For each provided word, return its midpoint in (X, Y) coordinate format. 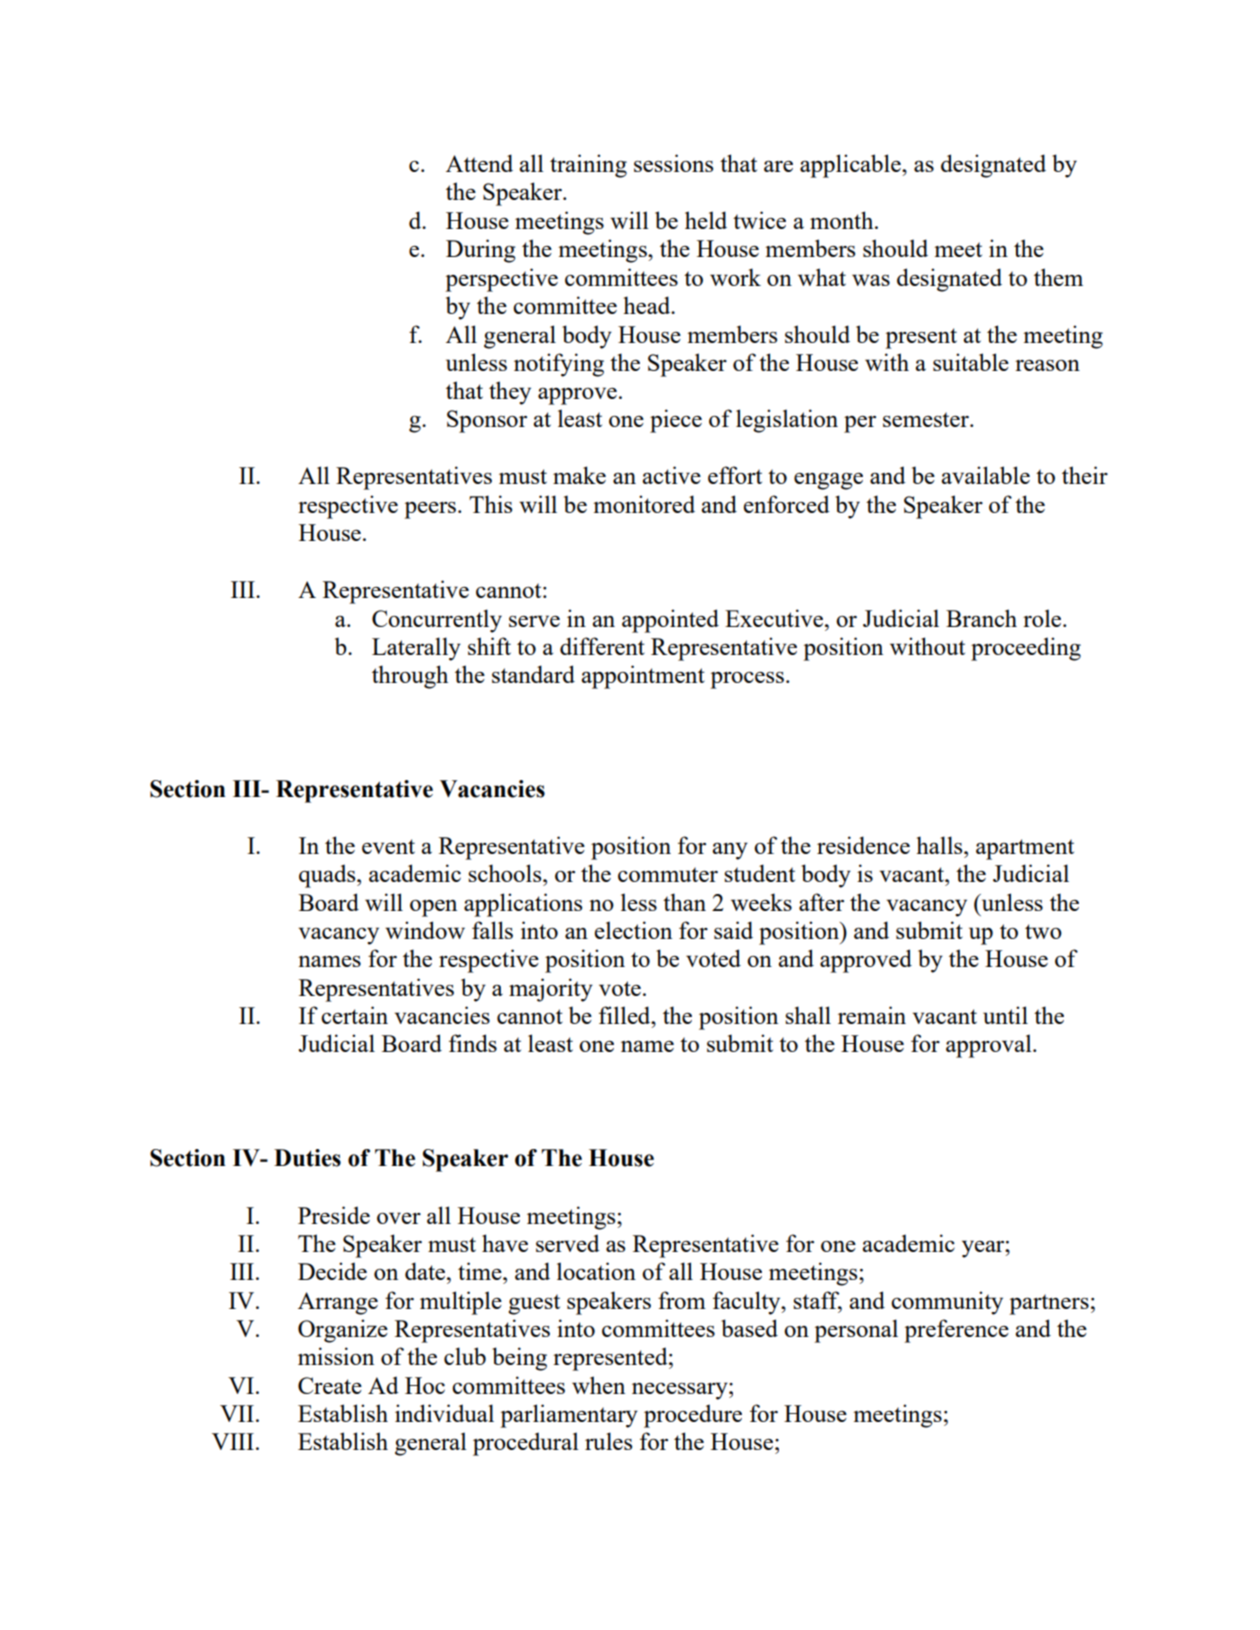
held (706, 220)
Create (330, 1385)
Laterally (416, 649)
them (1058, 277)
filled (626, 1015)
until (1005, 1015)
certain (354, 1015)
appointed (670, 621)
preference (956, 1331)
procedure (693, 1416)
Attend (479, 163)
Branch (981, 618)
